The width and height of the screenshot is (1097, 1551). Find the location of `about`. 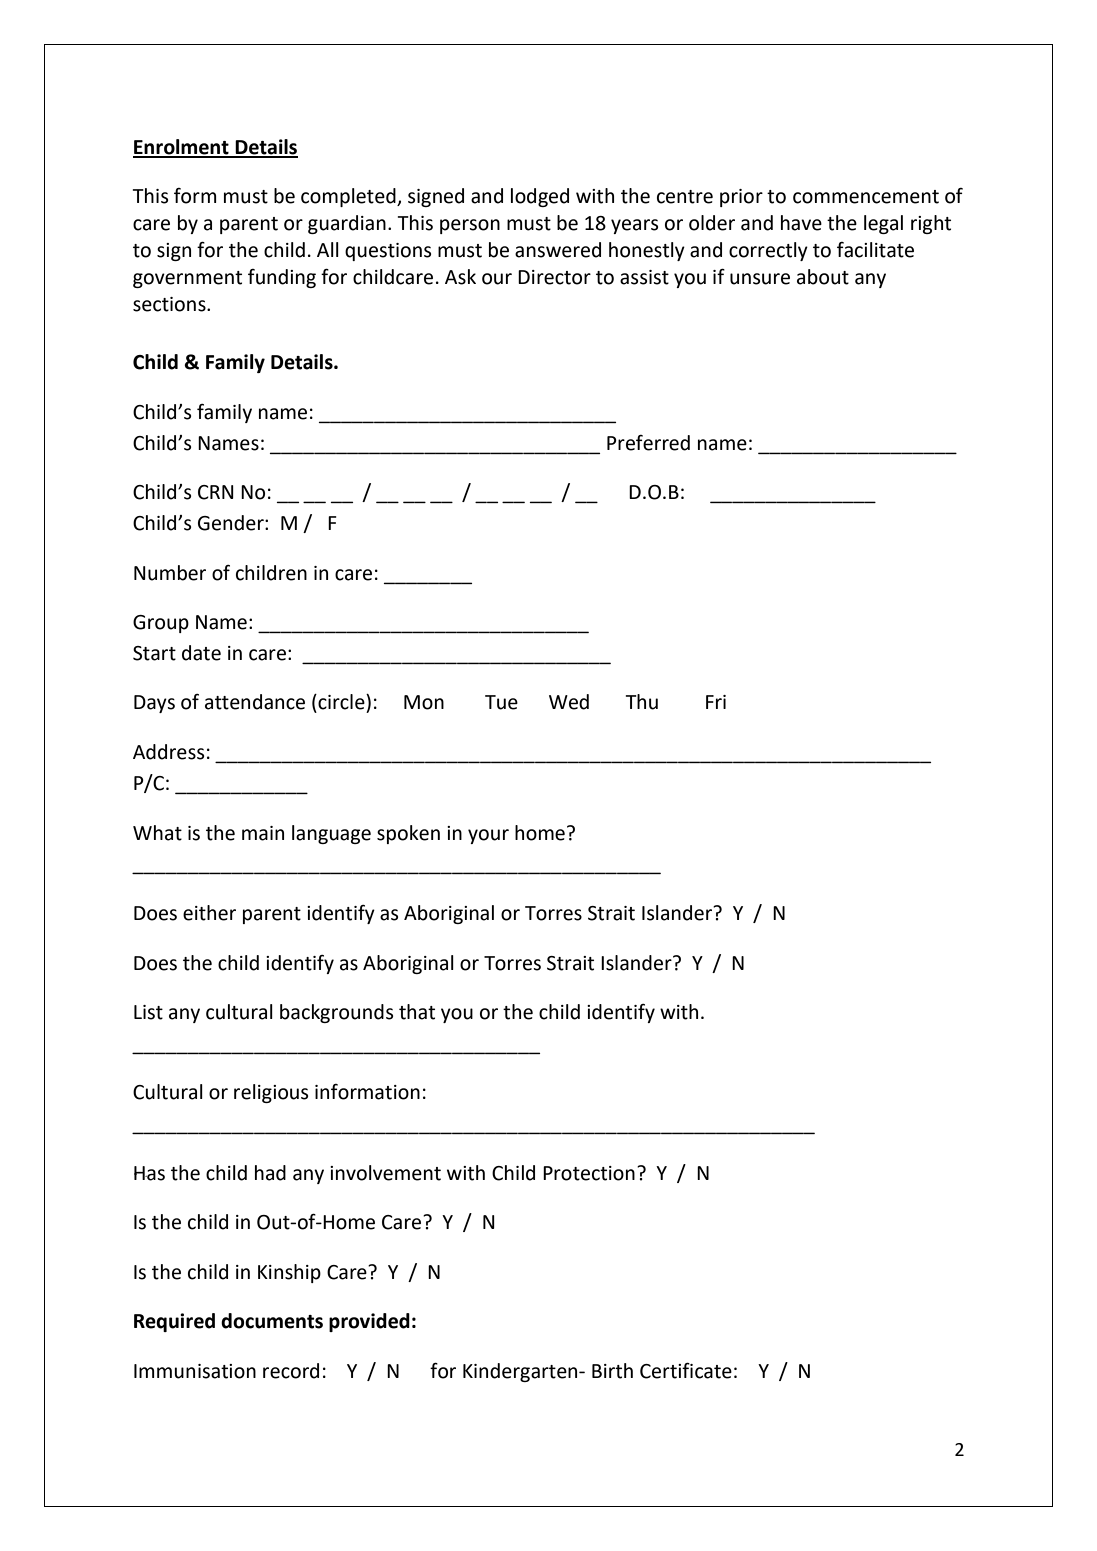

about is located at coordinates (823, 277).
